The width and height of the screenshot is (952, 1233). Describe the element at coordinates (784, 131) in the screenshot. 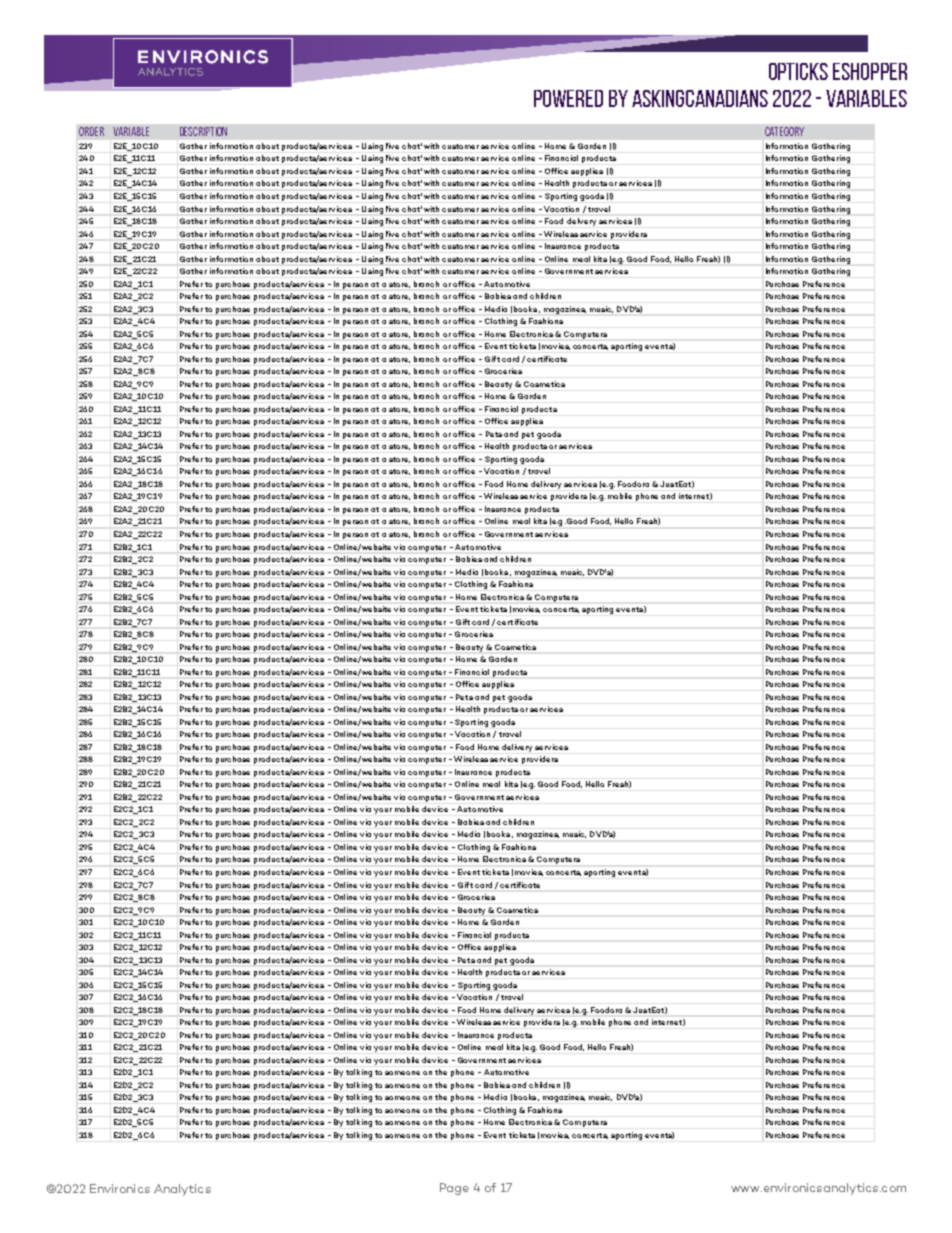

I see `Category` at that location.
